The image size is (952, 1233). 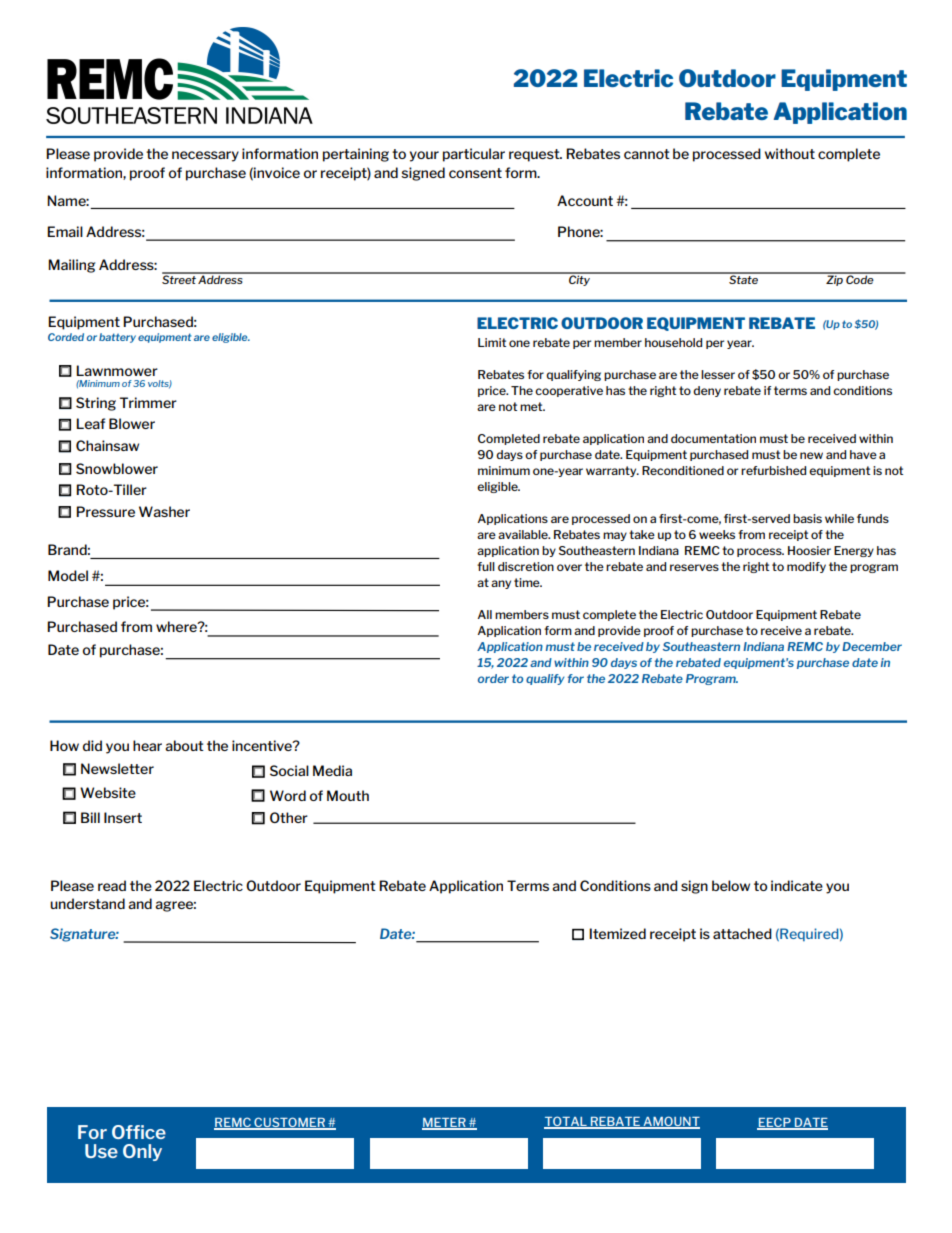 What do you see at coordinates (773, 470) in the screenshot?
I see `refurbished` at bounding box center [773, 470].
